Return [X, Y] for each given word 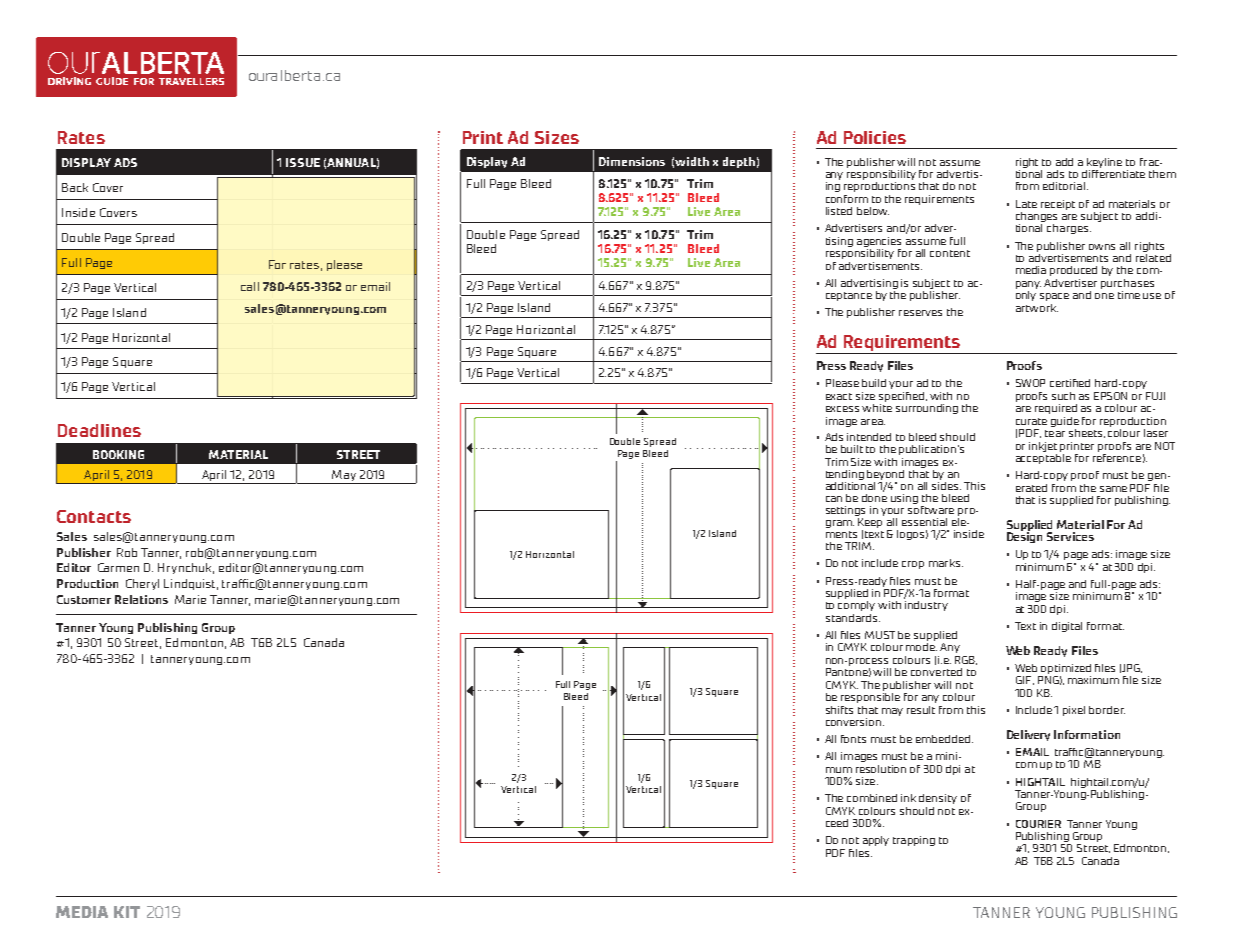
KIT [127, 912]
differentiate [1113, 172]
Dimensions [632, 161]
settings [845, 511]
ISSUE [303, 162]
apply [876, 841]
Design [1024, 536]
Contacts [94, 516]
